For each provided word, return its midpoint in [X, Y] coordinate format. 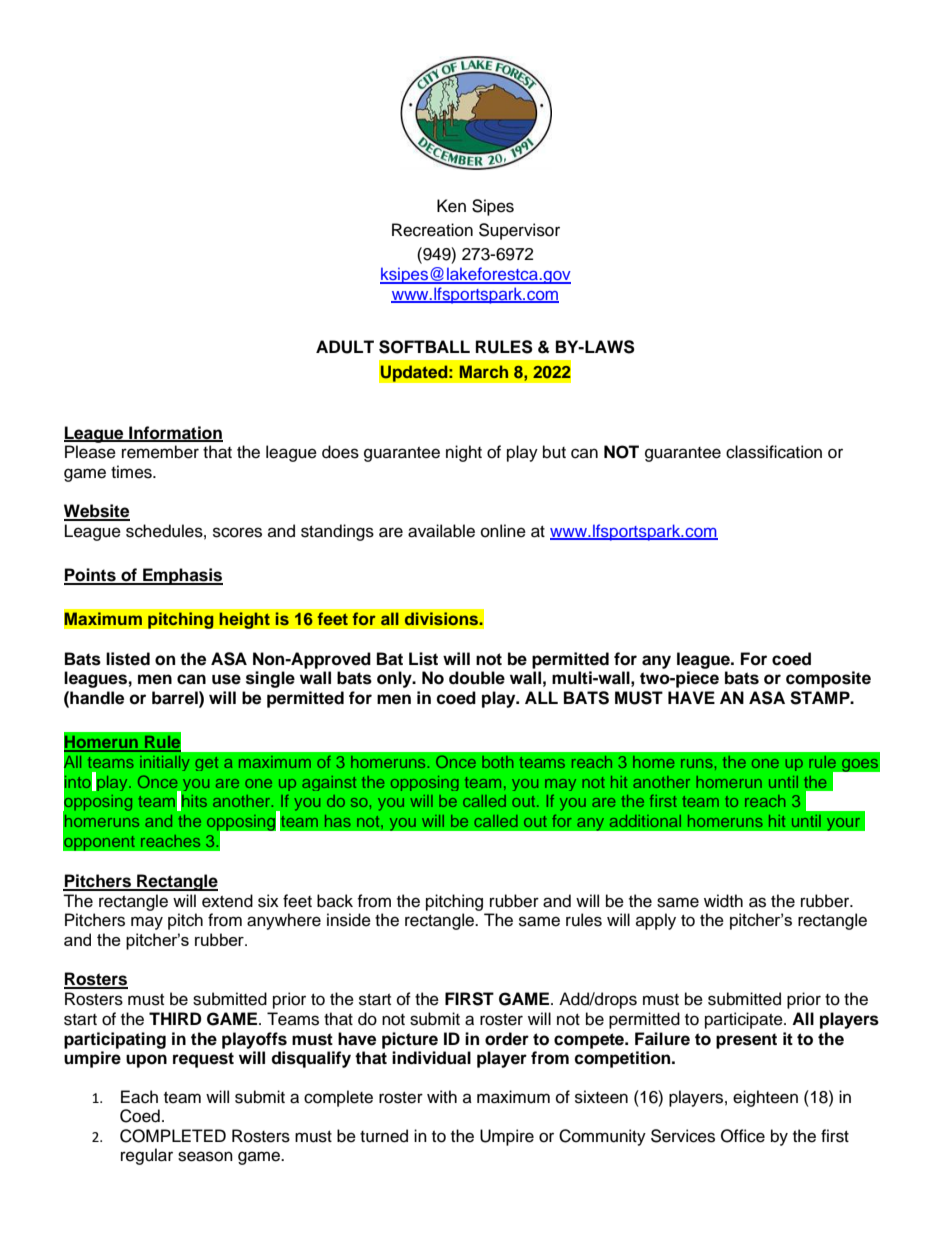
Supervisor [519, 231]
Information [175, 433]
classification [774, 452]
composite [828, 679]
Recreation [432, 230]
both [497, 762]
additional [645, 821]
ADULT [345, 347]
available [441, 531]
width [723, 901]
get [206, 764]
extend [227, 901]
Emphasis [182, 576]
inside [349, 920]
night [464, 453]
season [205, 1156]
